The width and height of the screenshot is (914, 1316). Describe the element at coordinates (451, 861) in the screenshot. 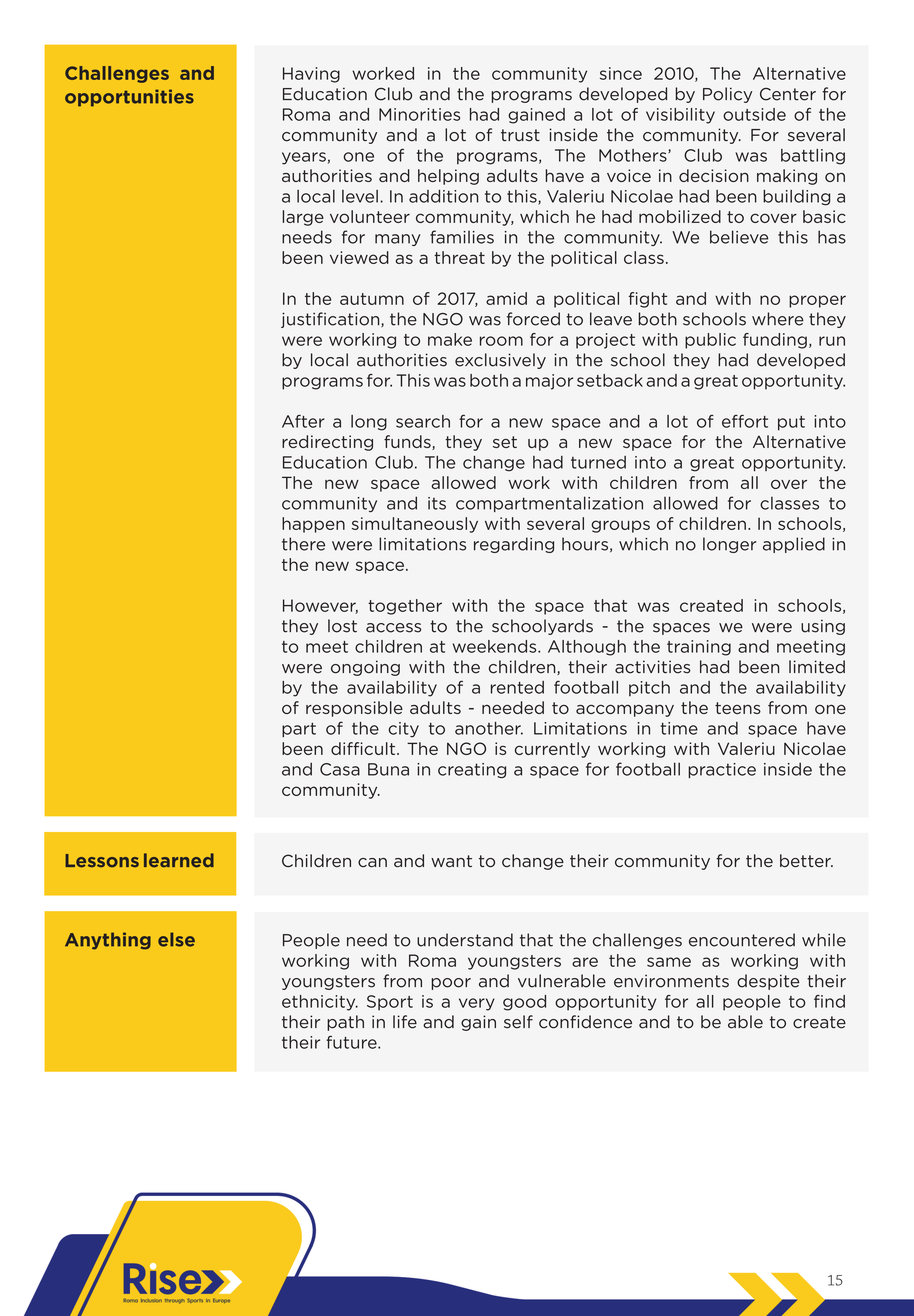

I see `want` at that location.
